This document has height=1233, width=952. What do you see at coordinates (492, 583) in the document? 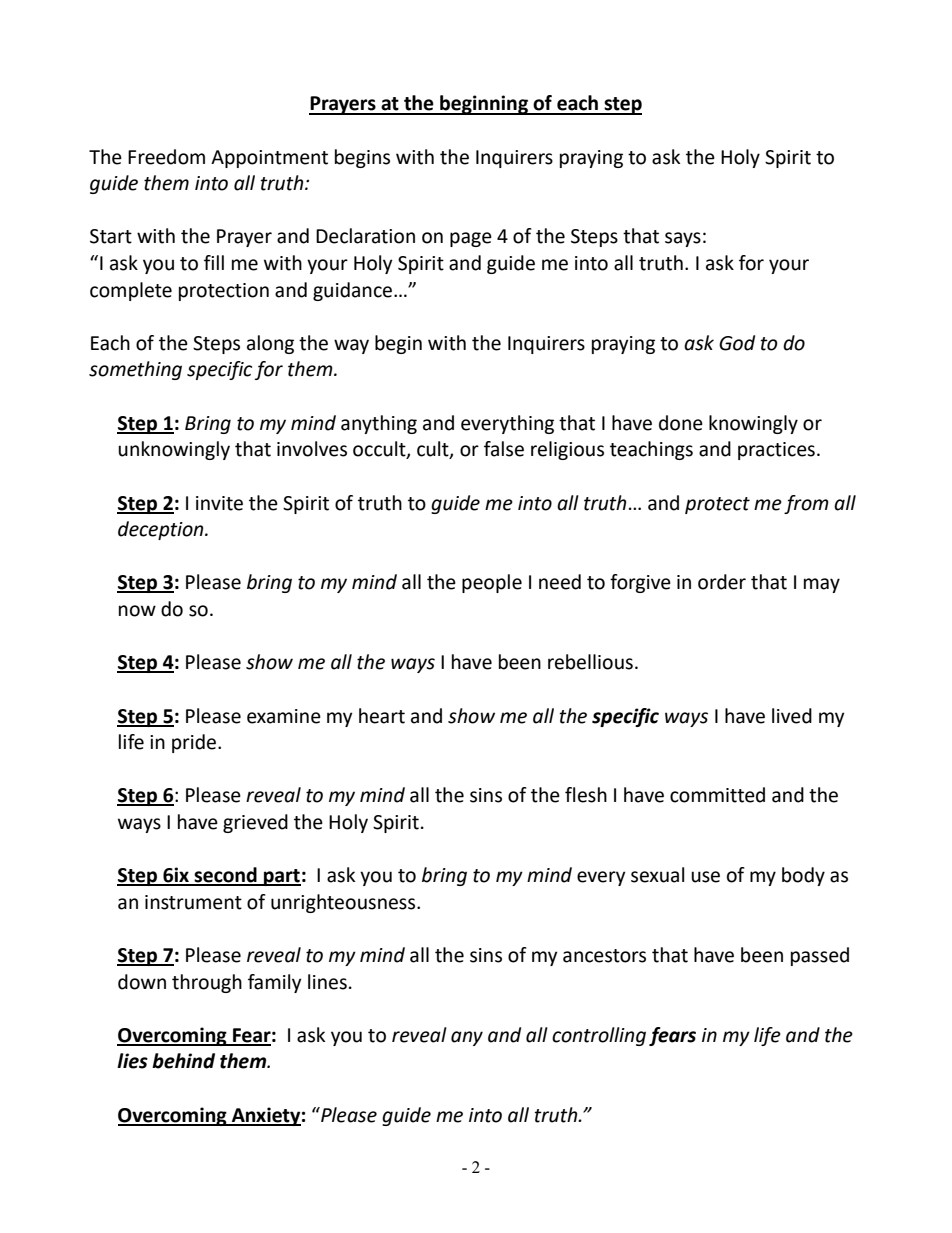
I see `people` at bounding box center [492, 583].
